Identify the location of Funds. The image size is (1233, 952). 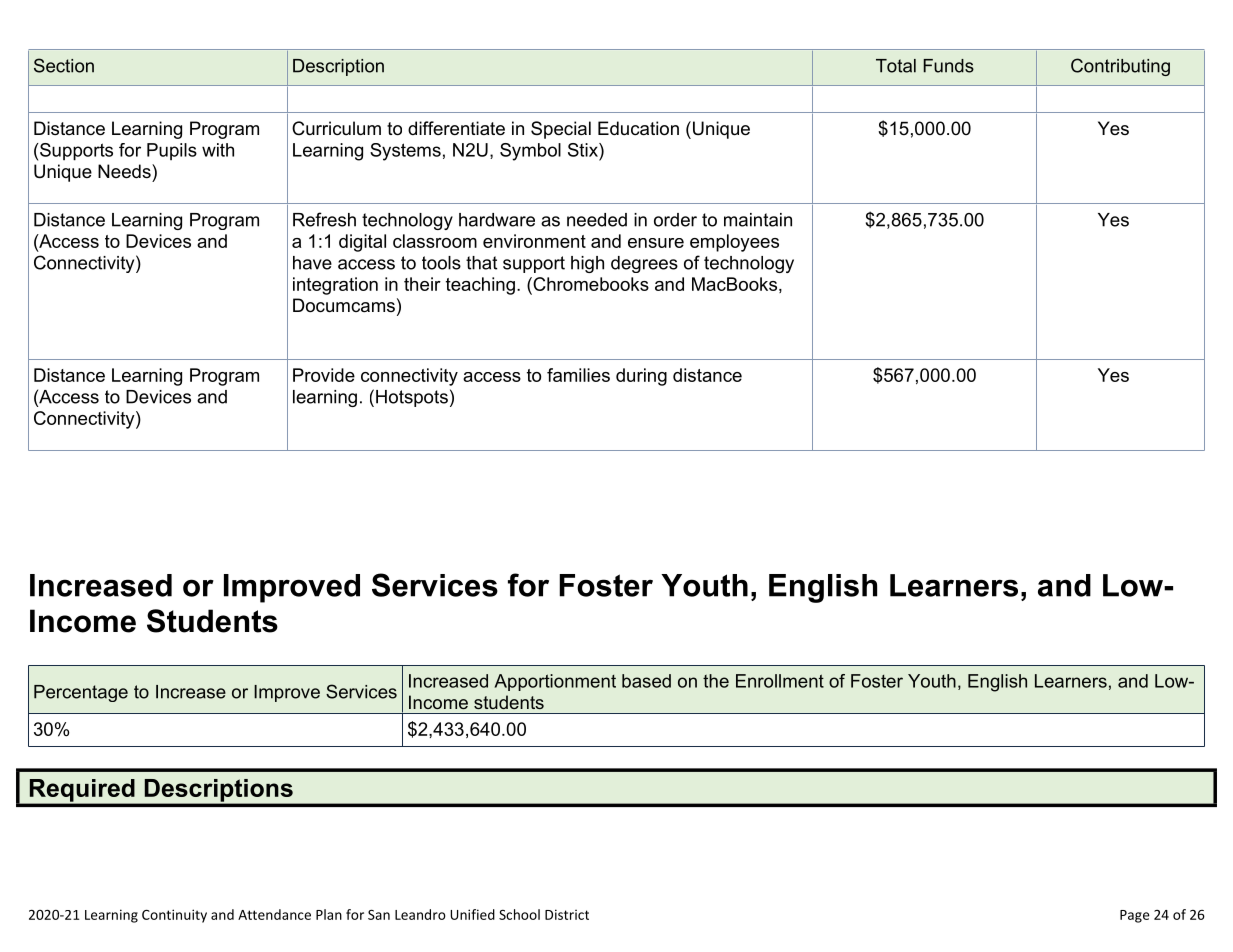
(948, 66).
